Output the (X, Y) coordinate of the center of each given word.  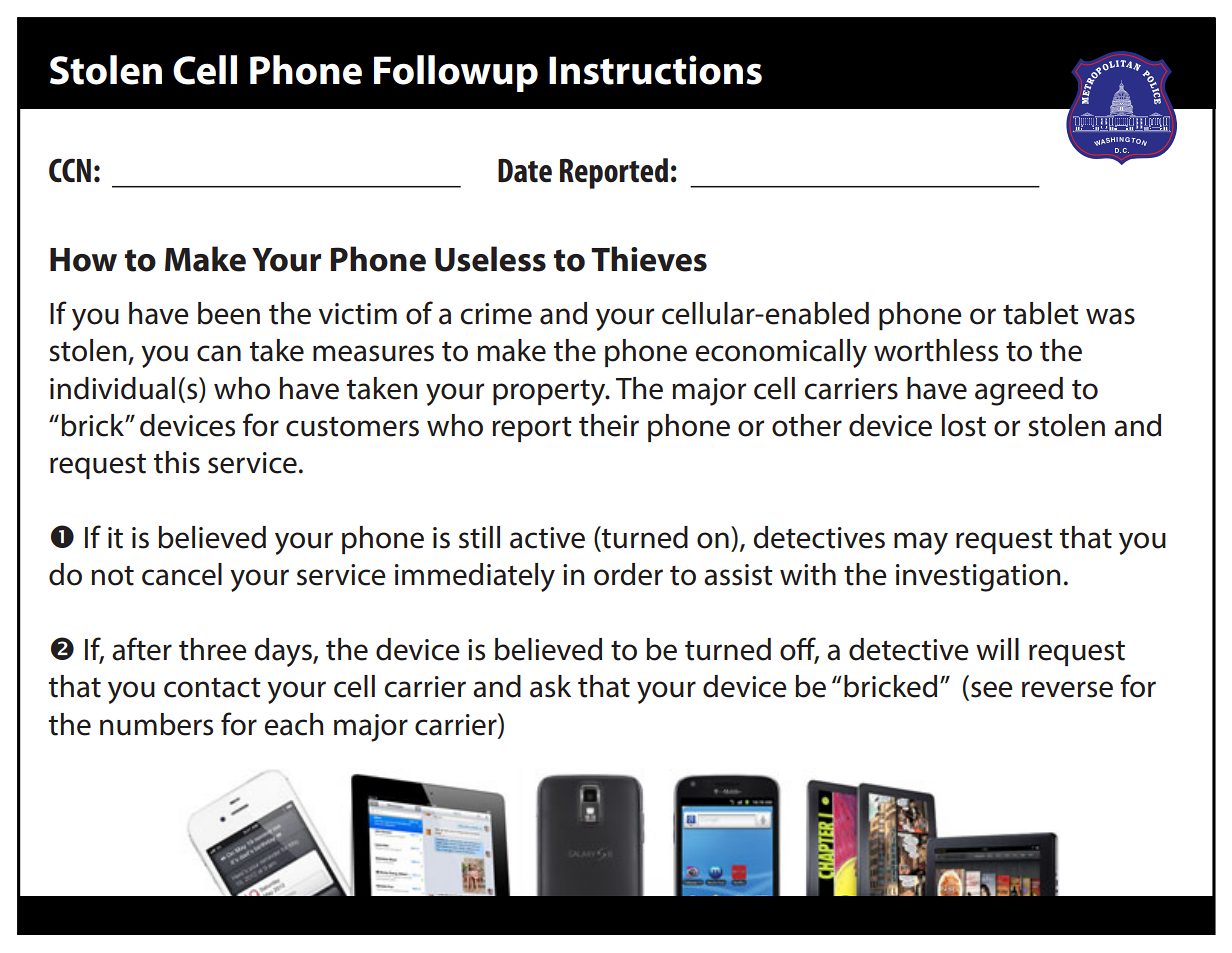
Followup (456, 73)
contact (212, 688)
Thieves (649, 259)
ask (550, 686)
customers (352, 427)
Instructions (655, 70)
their (609, 425)
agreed (1019, 391)
